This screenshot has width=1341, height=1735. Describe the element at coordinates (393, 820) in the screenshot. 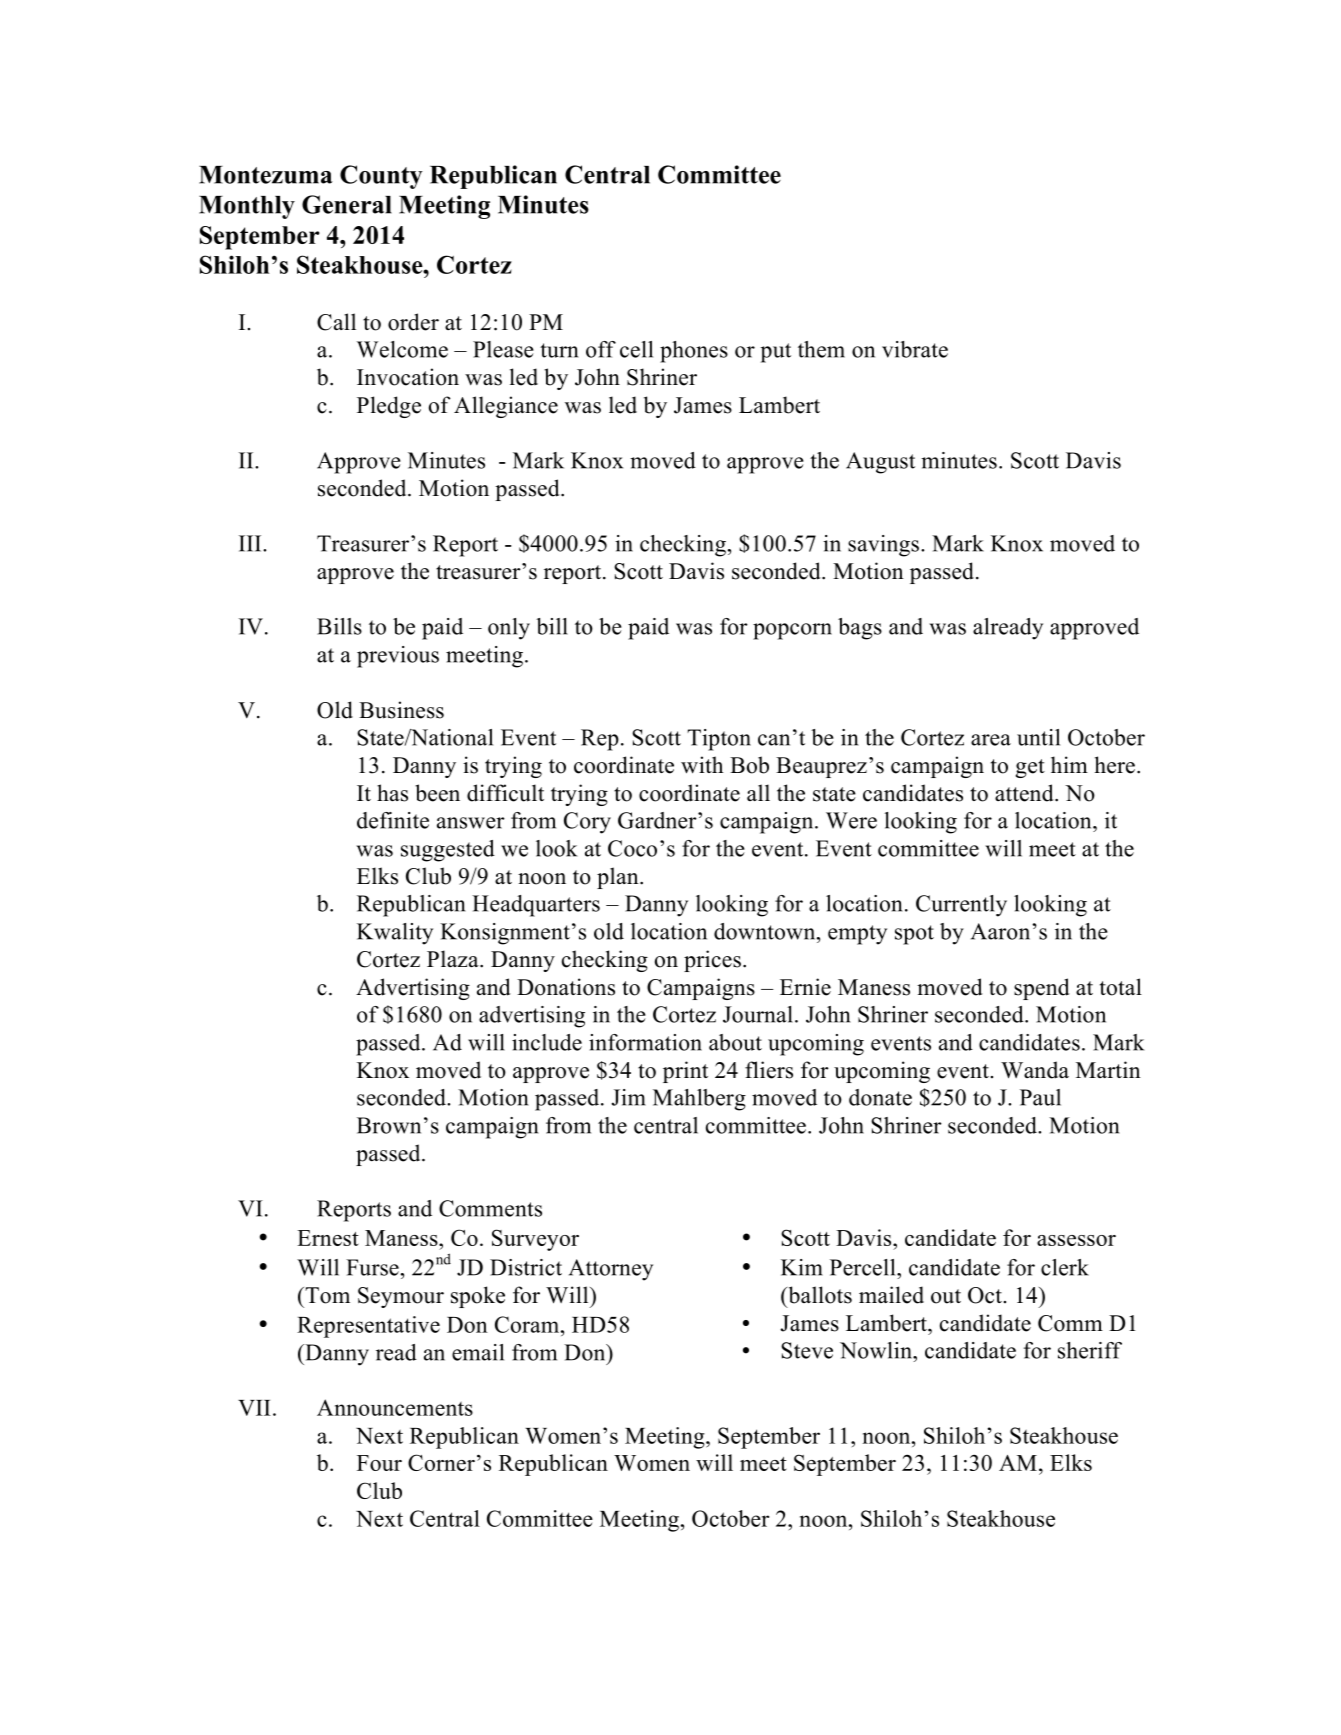

I see `definite` at that location.
